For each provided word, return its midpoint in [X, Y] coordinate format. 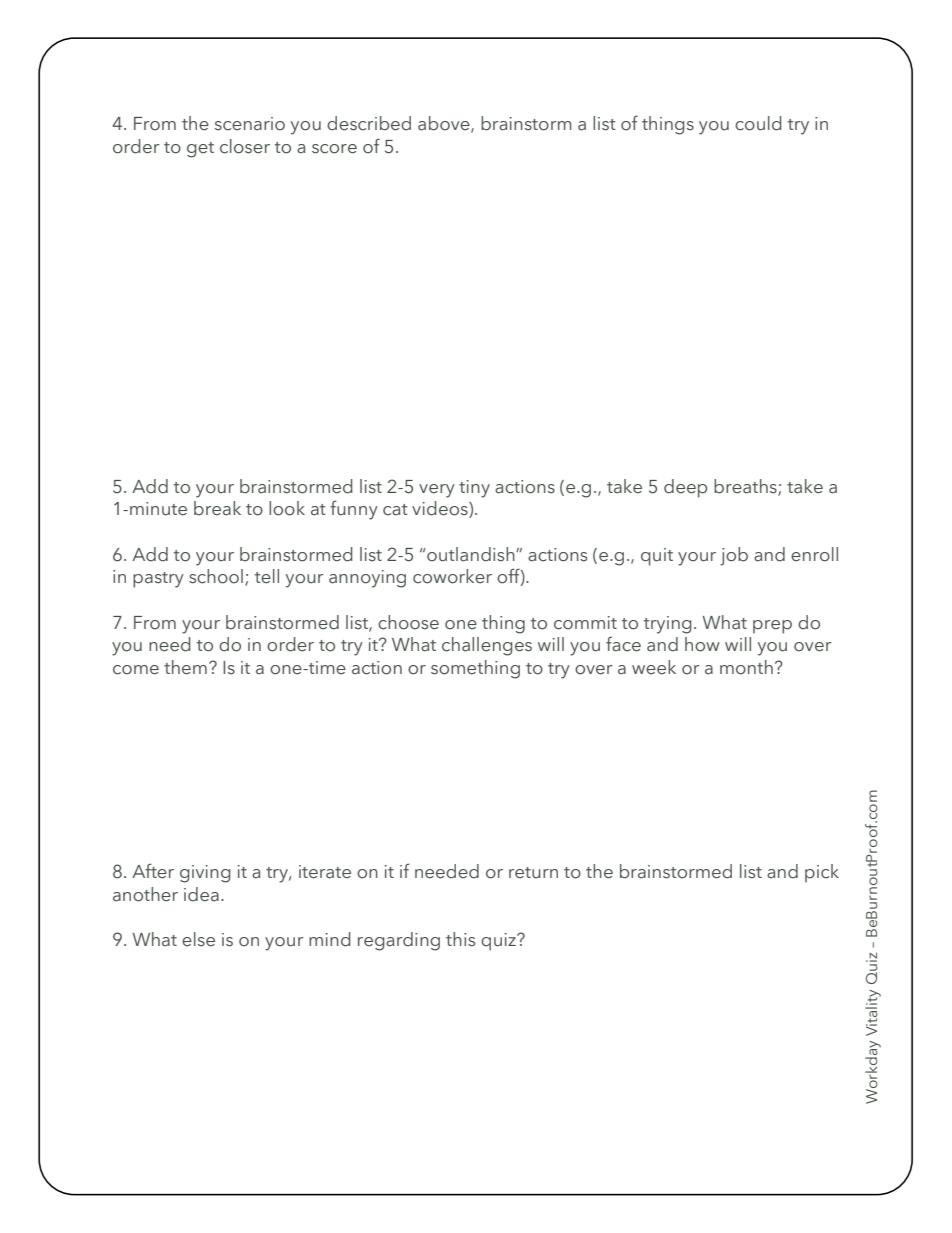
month [746, 667]
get [200, 150]
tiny [474, 489]
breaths [746, 487]
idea [201, 894]
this [460, 939]
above [445, 124]
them [185, 667]
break [217, 508]
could [758, 123]
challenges [487, 646]
